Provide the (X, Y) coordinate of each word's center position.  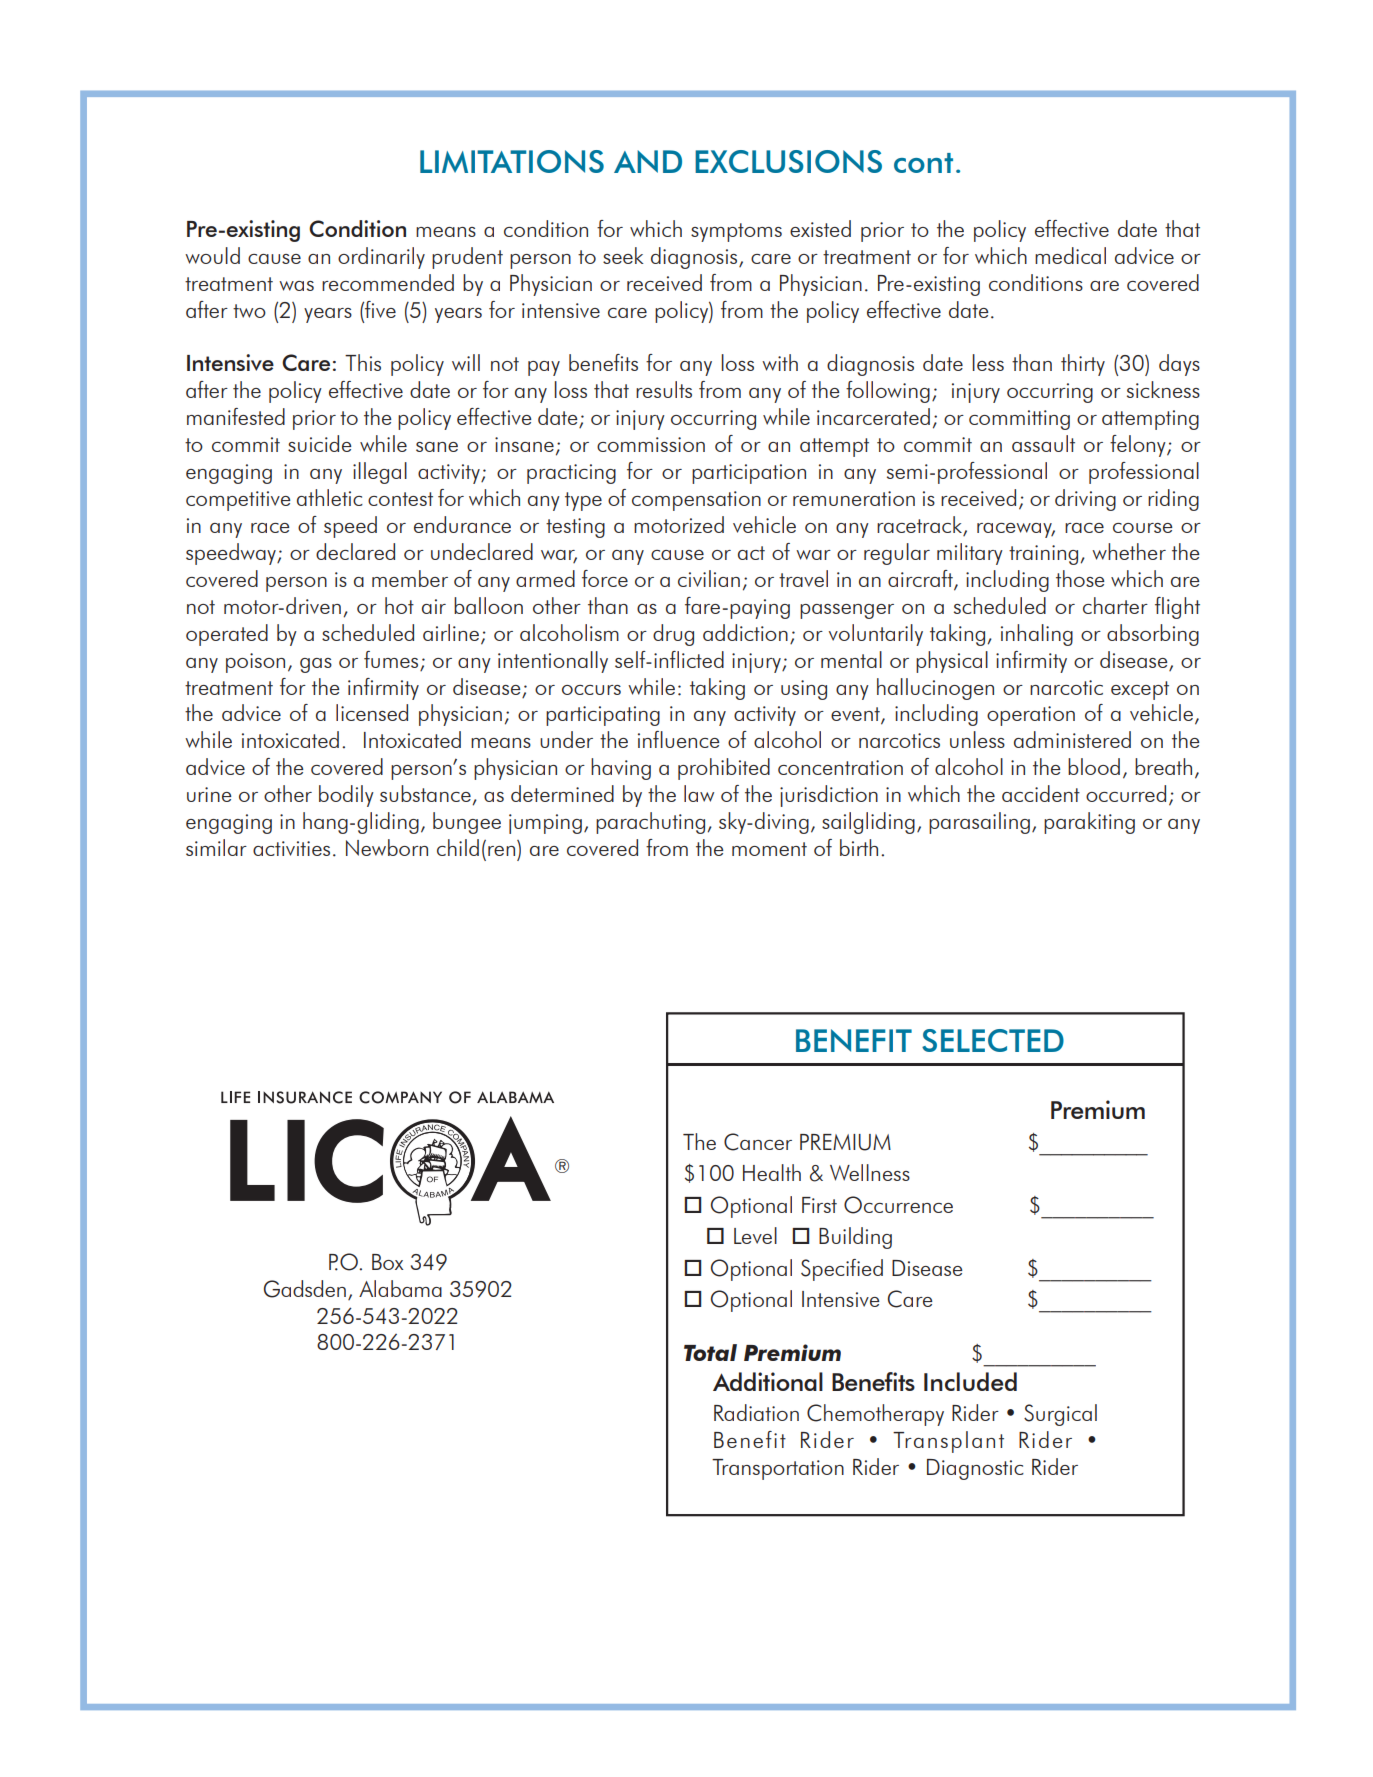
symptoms (736, 232)
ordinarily (381, 258)
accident (1041, 793)
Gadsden (305, 1289)
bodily (346, 796)
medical (1070, 255)
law (699, 793)
